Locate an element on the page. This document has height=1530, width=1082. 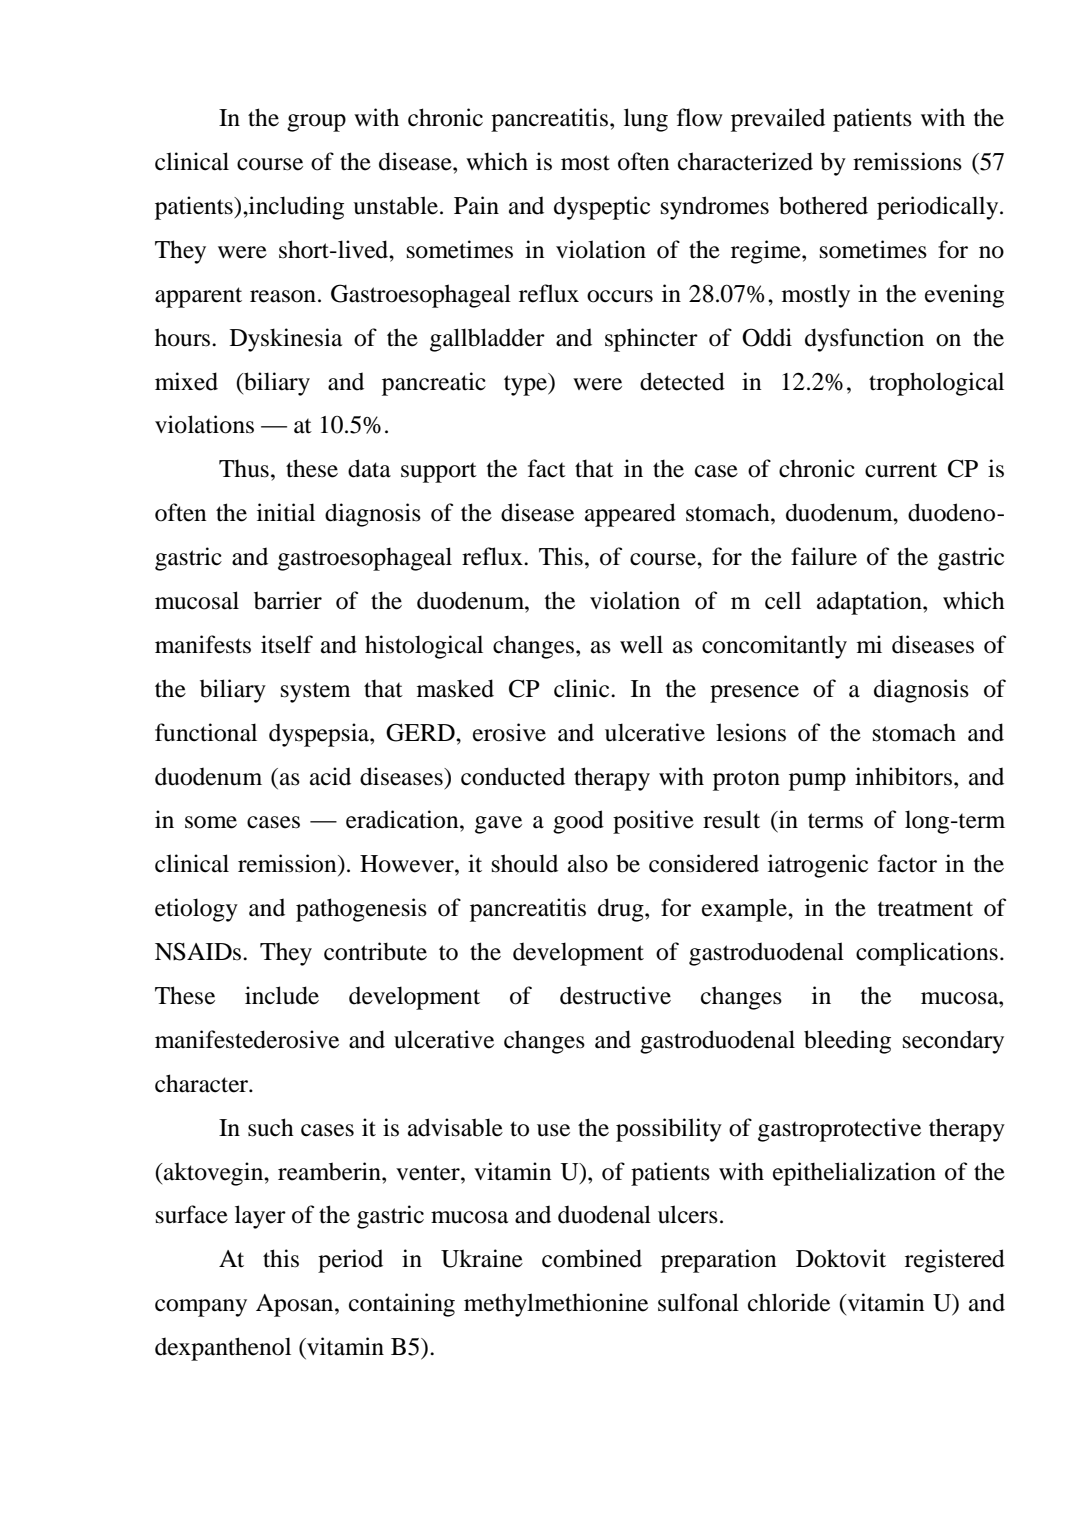
bothered is located at coordinates (823, 205).
